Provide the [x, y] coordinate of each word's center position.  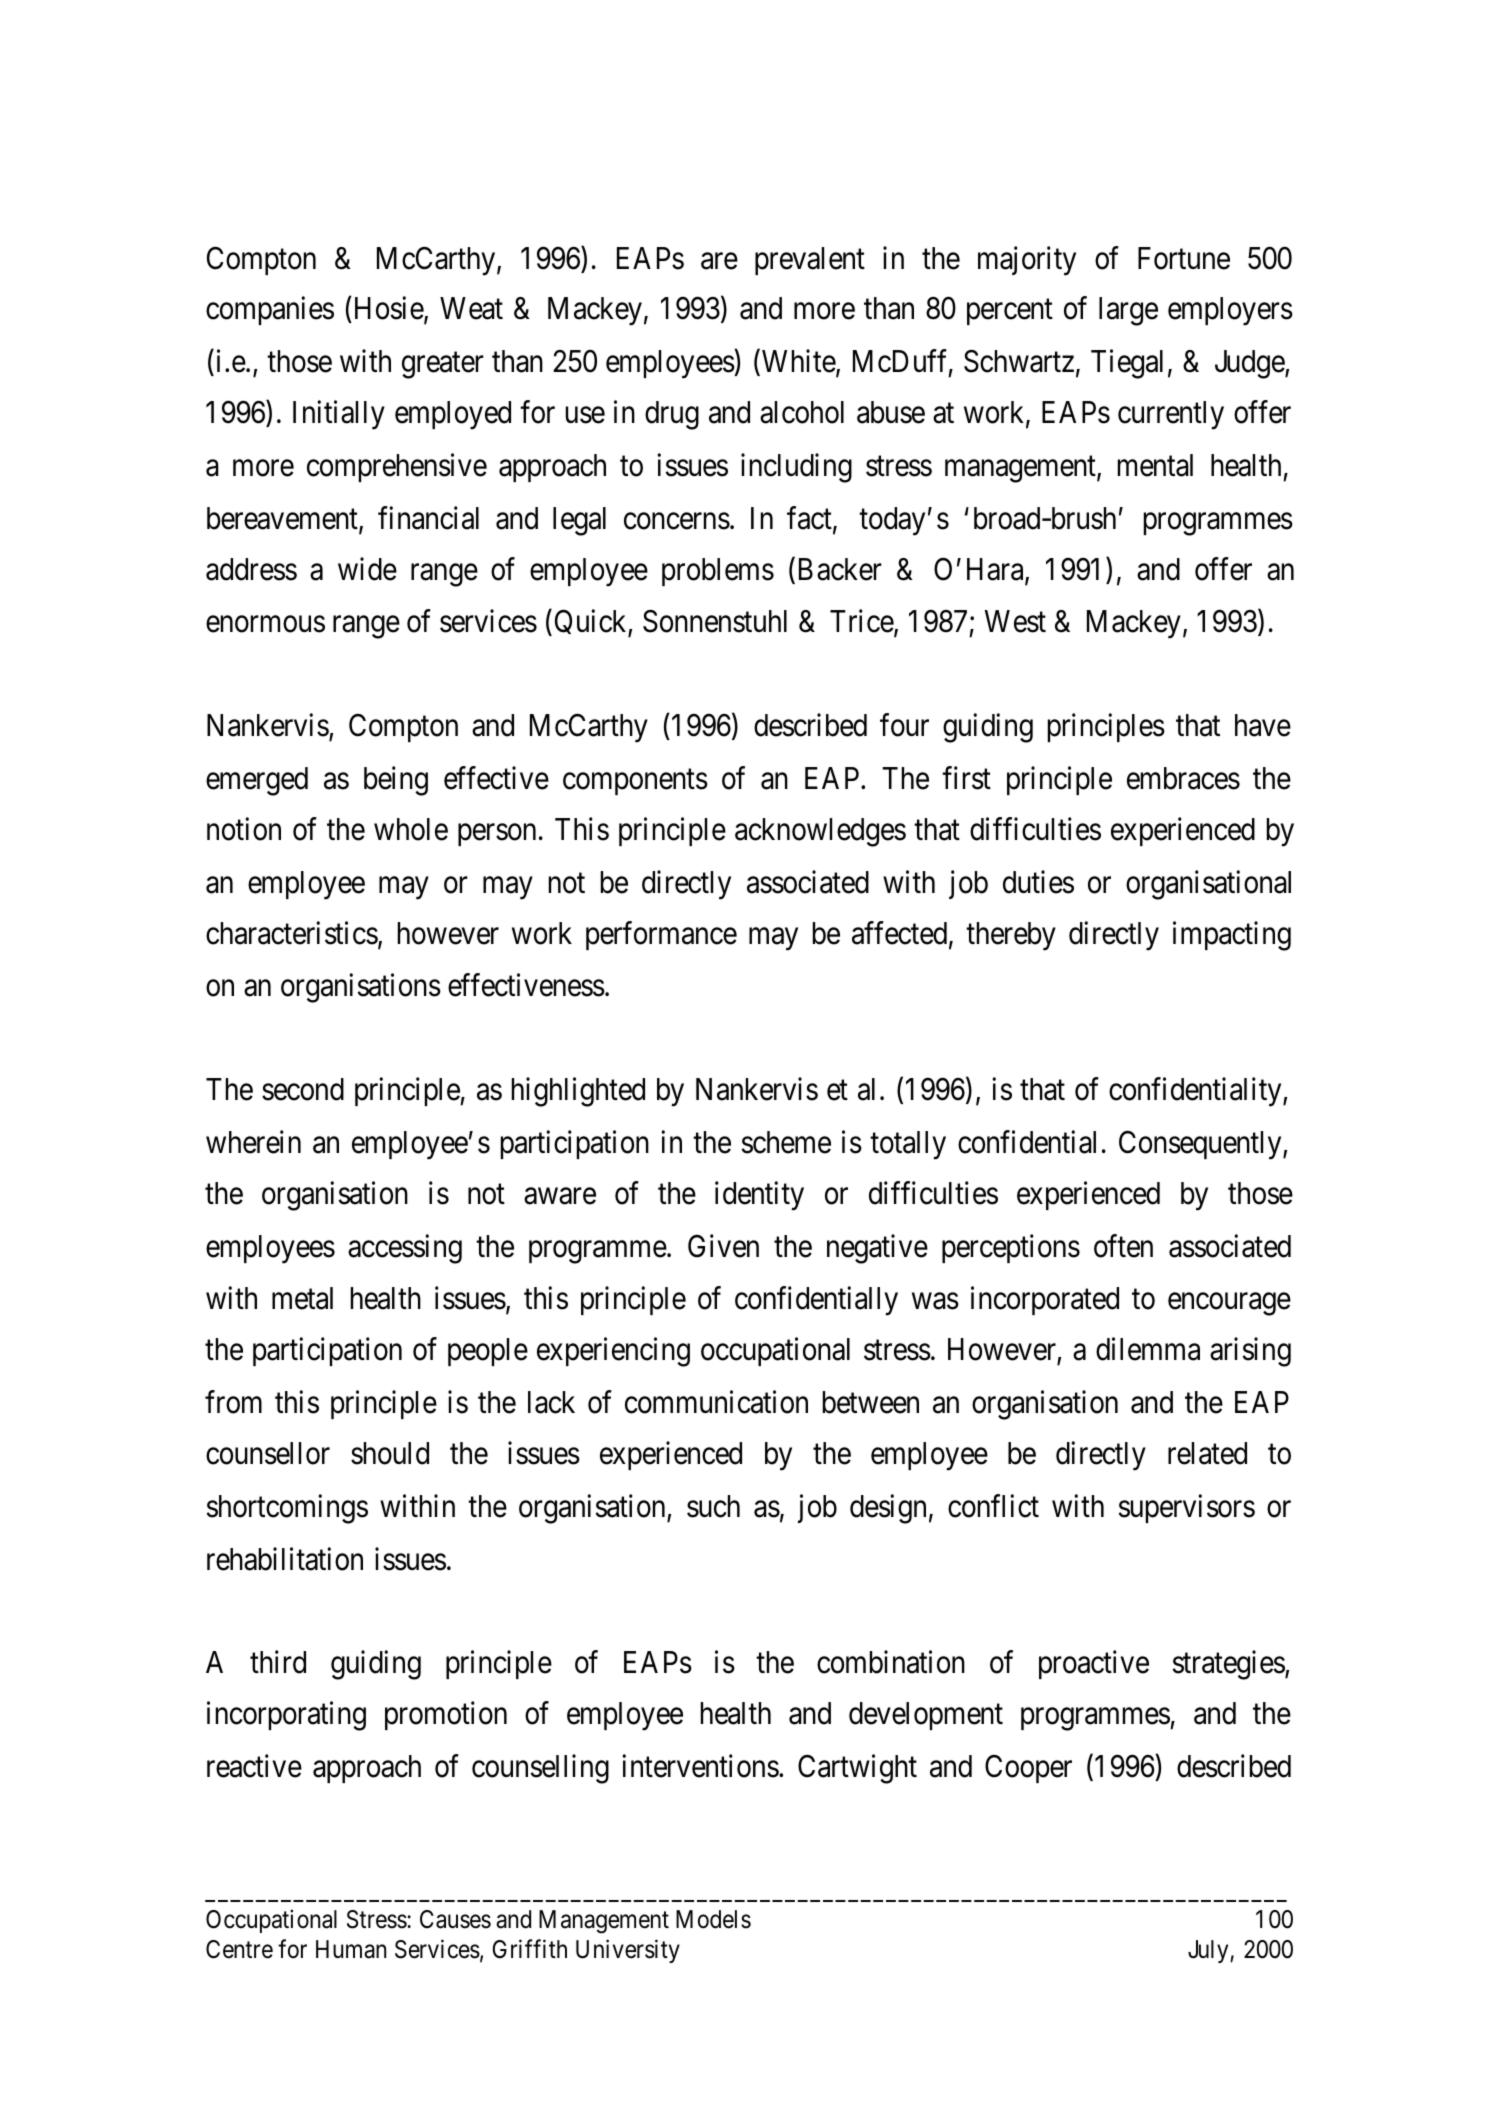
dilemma [1148, 1349]
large [1128, 311]
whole [411, 829]
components [635, 782]
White [798, 363]
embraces [1183, 778]
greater [443, 366]
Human [351, 1949]
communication [716, 1402]
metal [302, 1298]
